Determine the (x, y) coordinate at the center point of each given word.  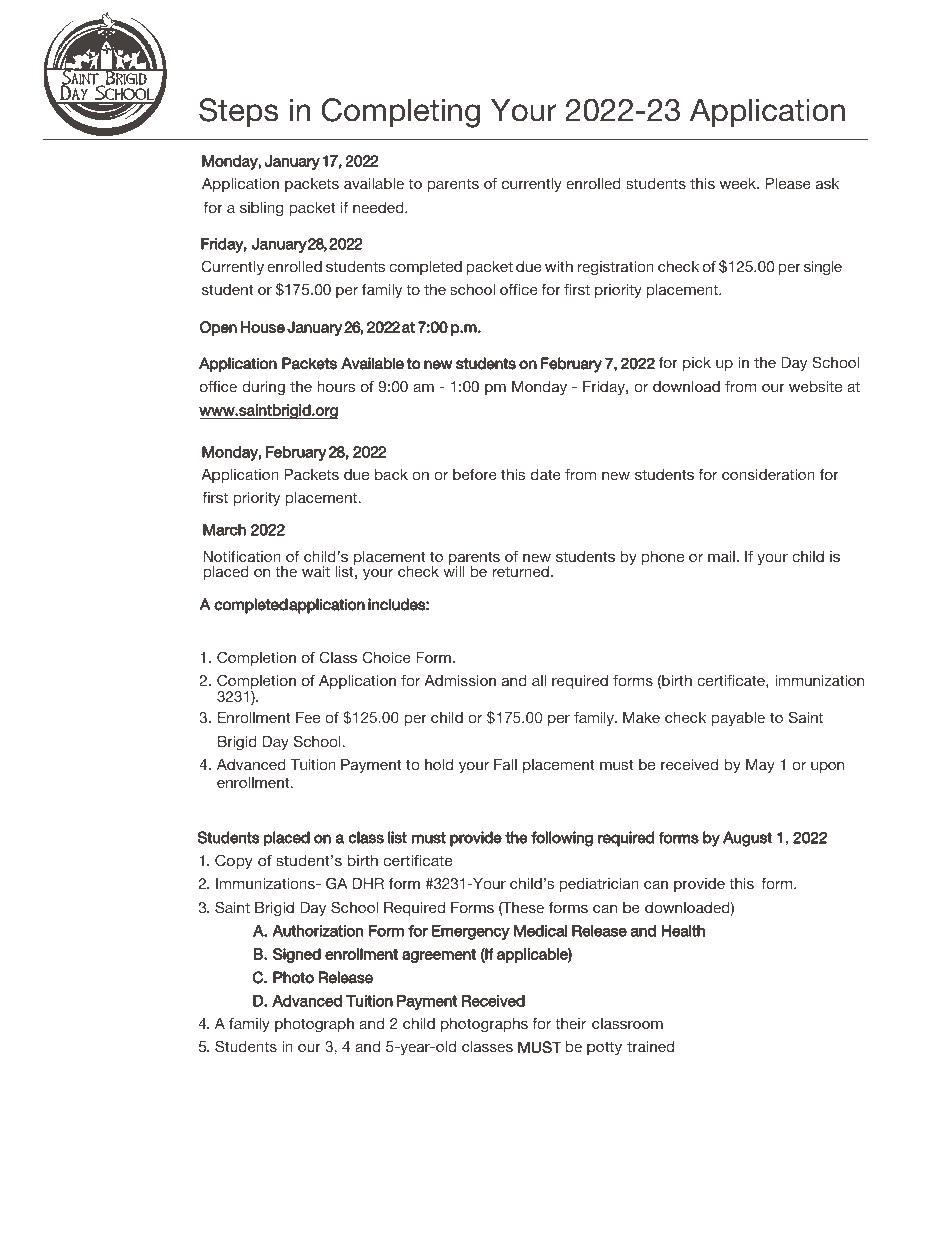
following (562, 839)
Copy (234, 861)
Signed (297, 955)
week (739, 183)
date (546, 474)
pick (697, 364)
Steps (238, 112)
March (224, 530)
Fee (308, 717)
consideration (768, 474)
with (559, 266)
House (263, 327)
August (747, 839)
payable (738, 719)
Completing (401, 113)
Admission (460, 680)
